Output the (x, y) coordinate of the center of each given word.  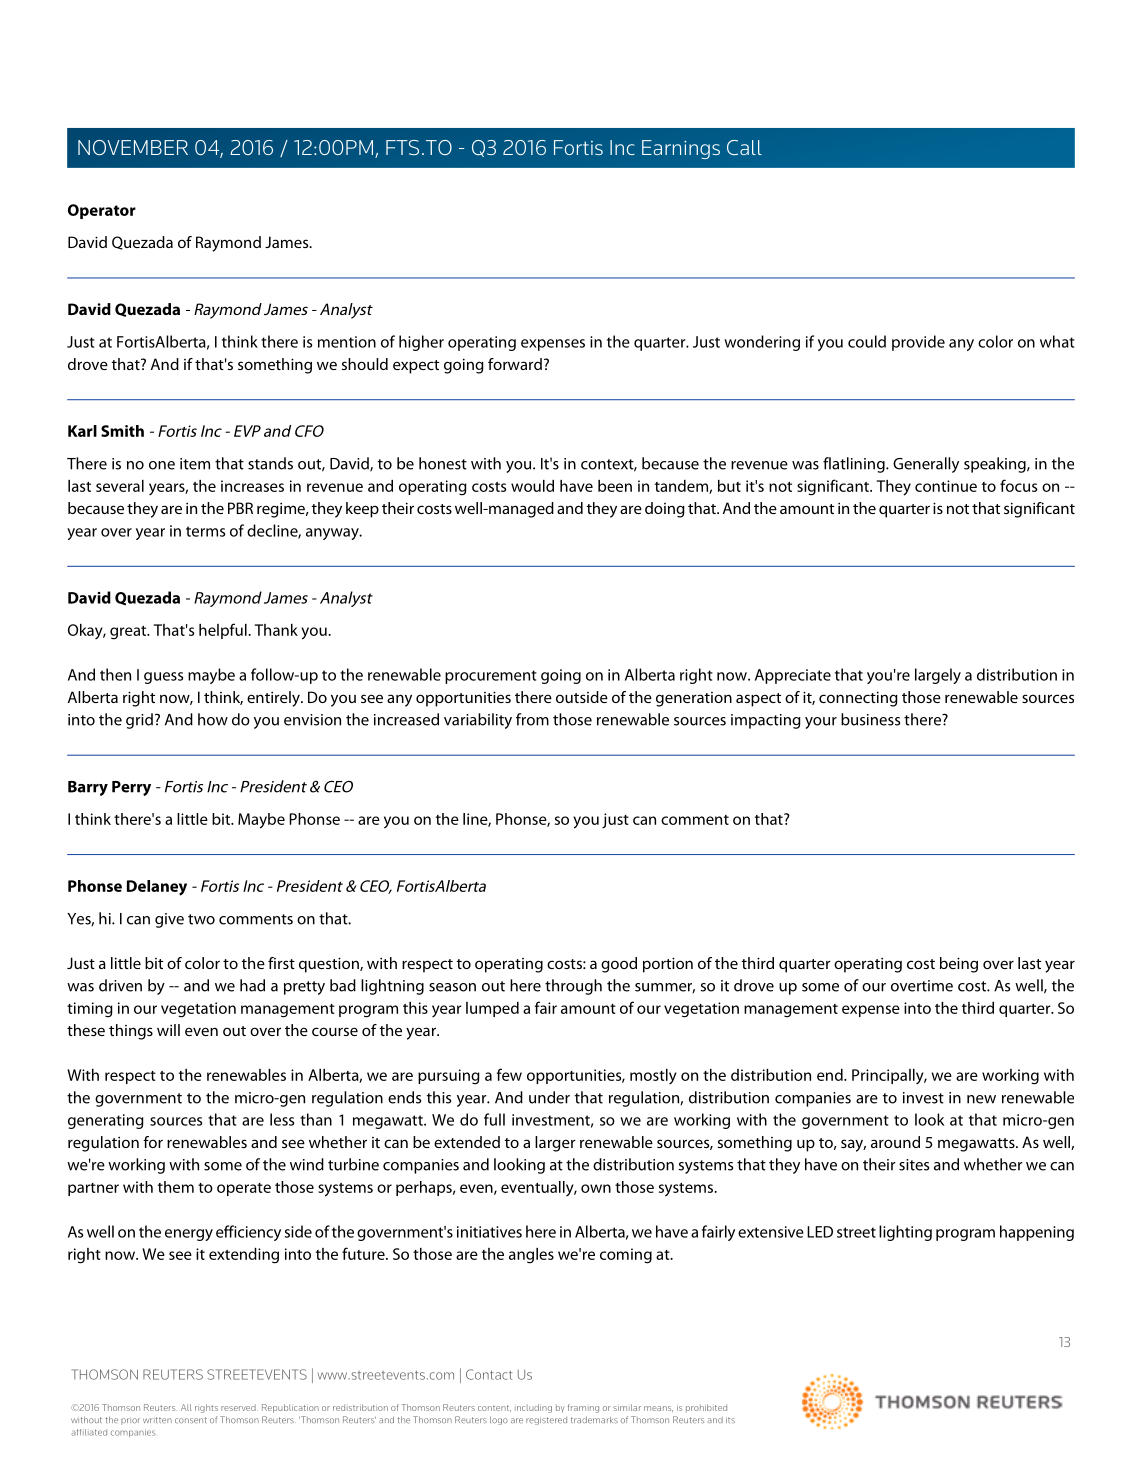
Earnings (681, 149)
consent (191, 1420)
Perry (131, 788)
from (532, 719)
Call (744, 147)
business (870, 719)
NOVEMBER (133, 147)
